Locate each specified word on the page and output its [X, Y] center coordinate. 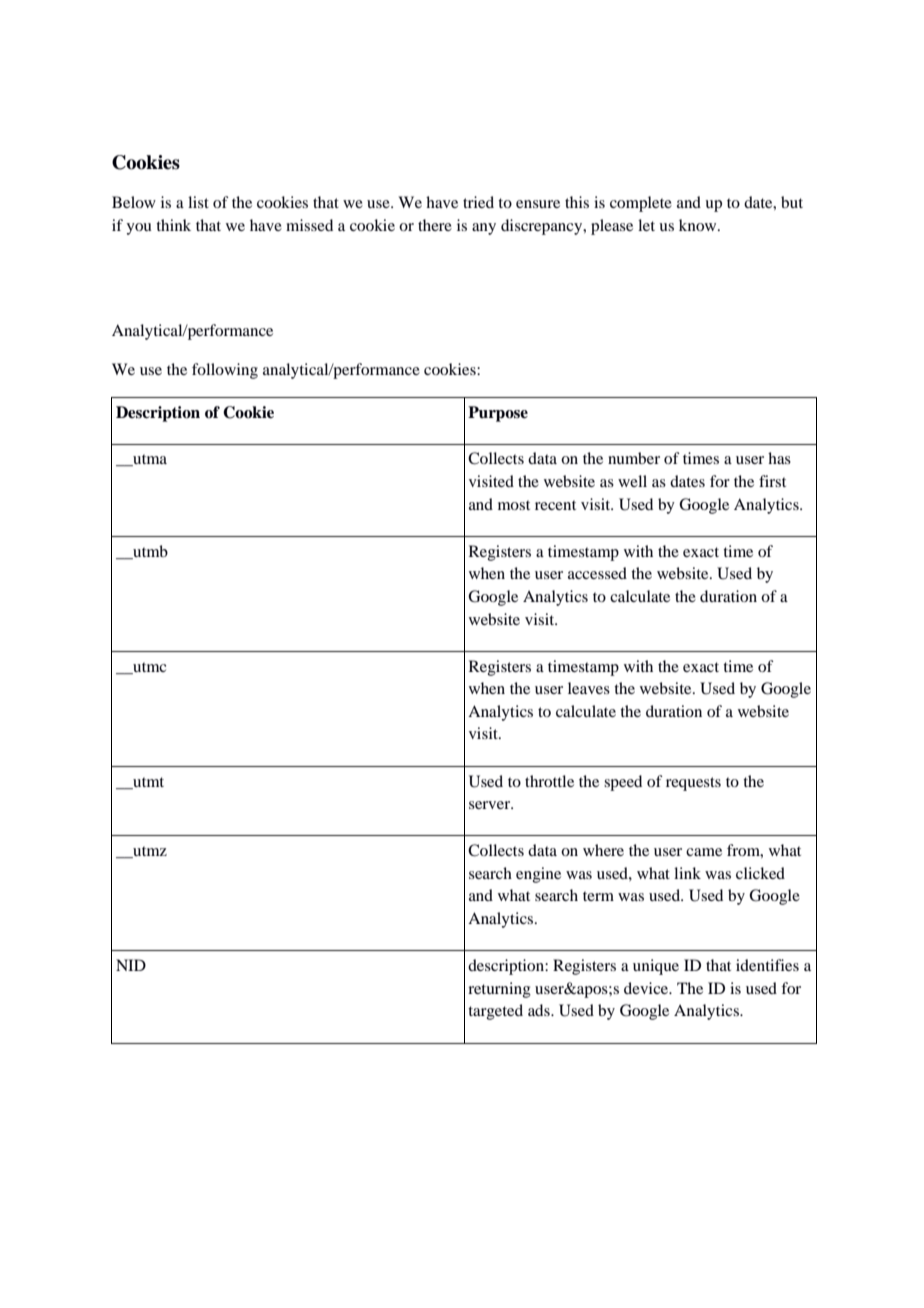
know [699, 225]
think [173, 225]
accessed [597, 573]
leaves [589, 688]
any [484, 229]
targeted [495, 1012]
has [779, 458]
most [514, 505]
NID [131, 965]
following [225, 371]
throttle [549, 781]
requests [693, 784]
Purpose [498, 414]
